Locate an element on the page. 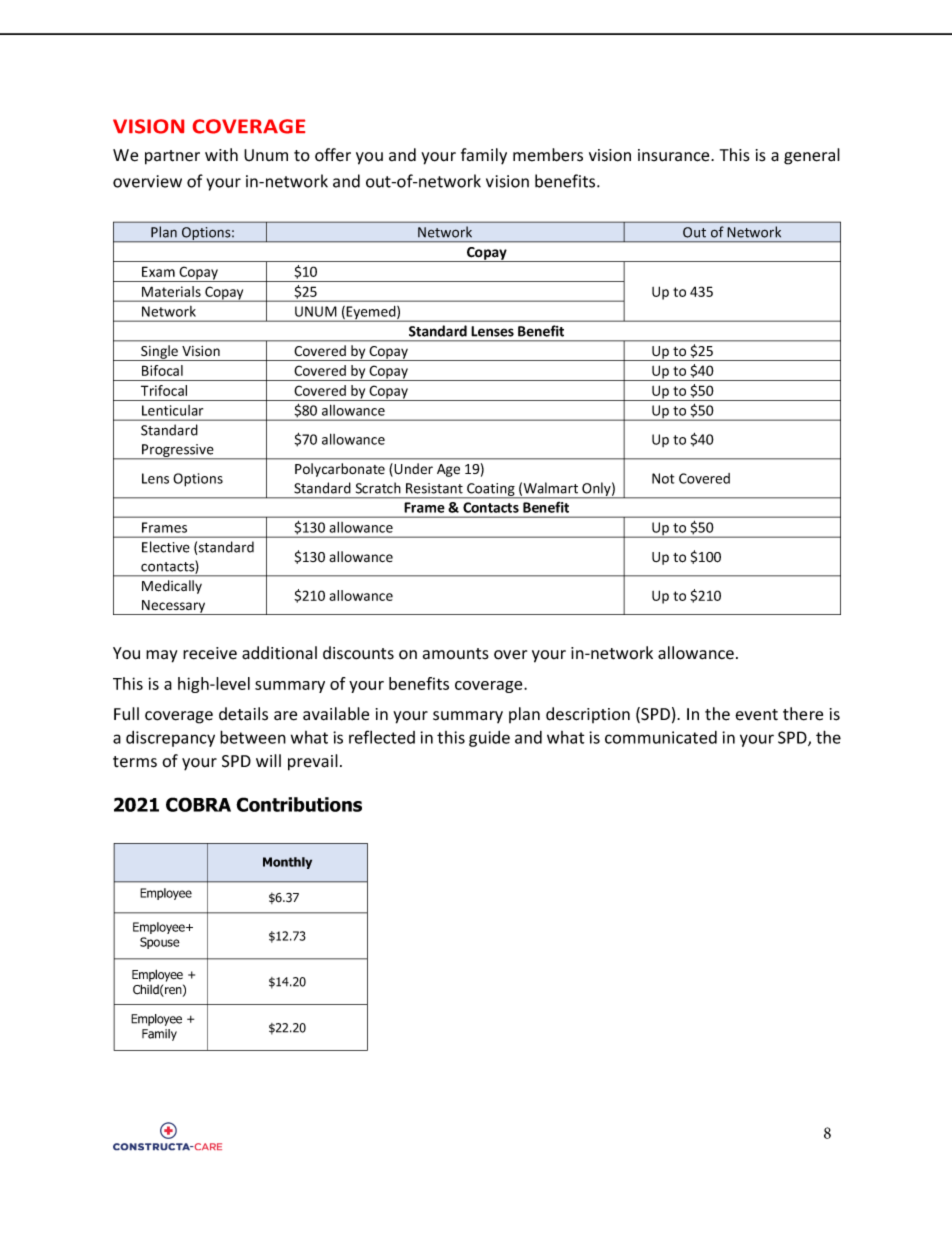  there is located at coordinates (803, 714).
